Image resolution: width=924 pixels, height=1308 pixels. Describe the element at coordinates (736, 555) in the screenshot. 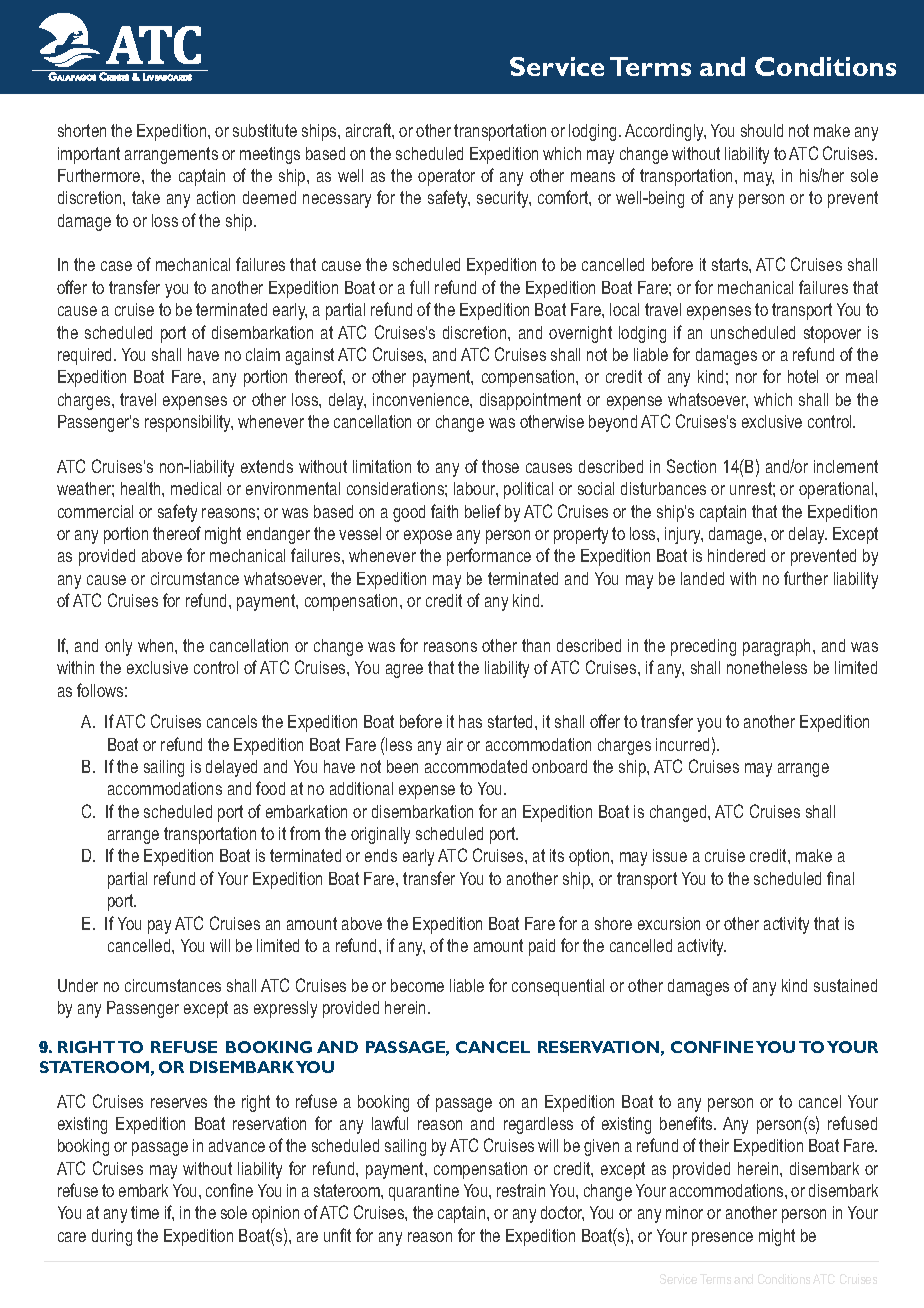

I see `hindered` at that location.
